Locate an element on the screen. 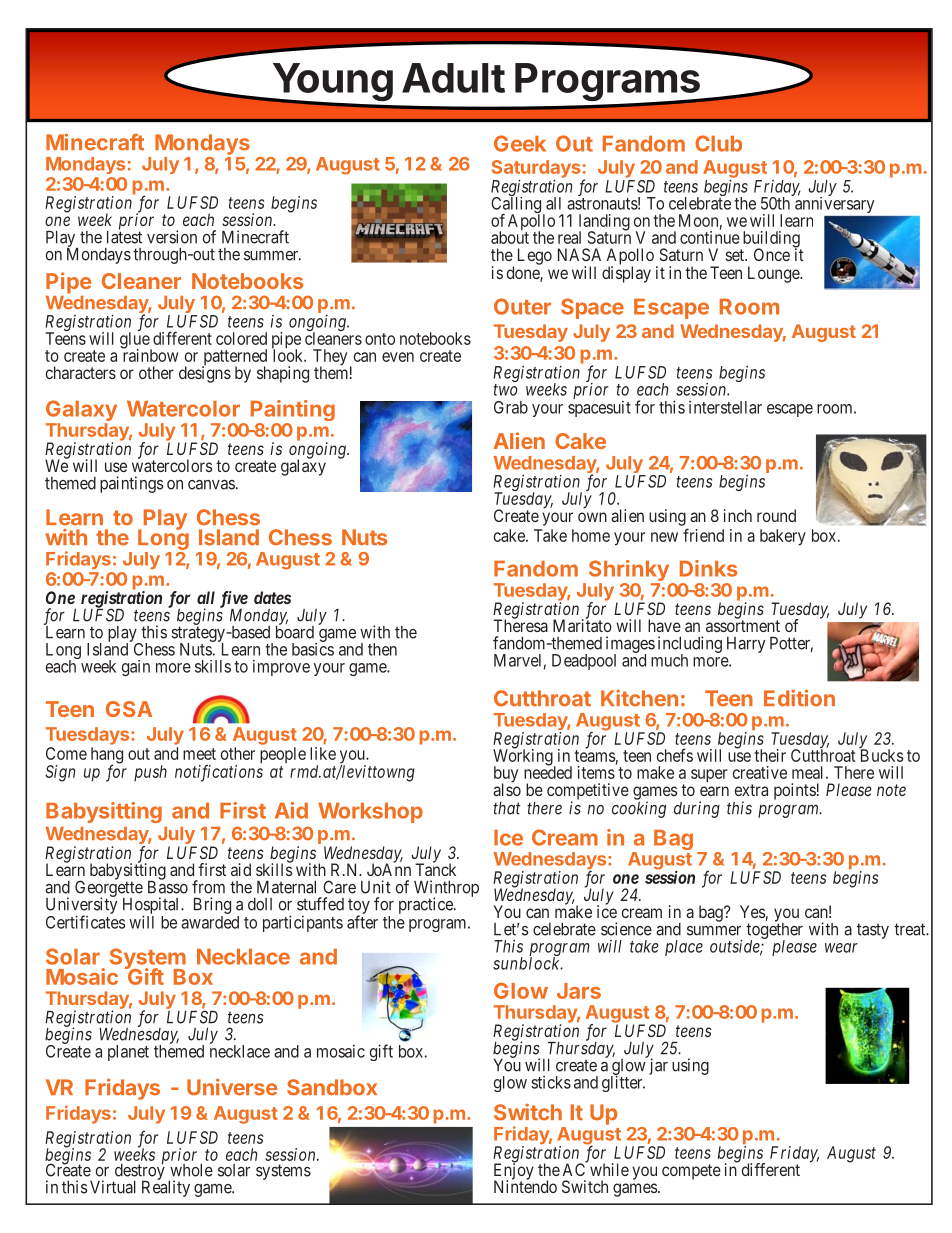 This screenshot has height=1233, width=952. home is located at coordinates (591, 535).
